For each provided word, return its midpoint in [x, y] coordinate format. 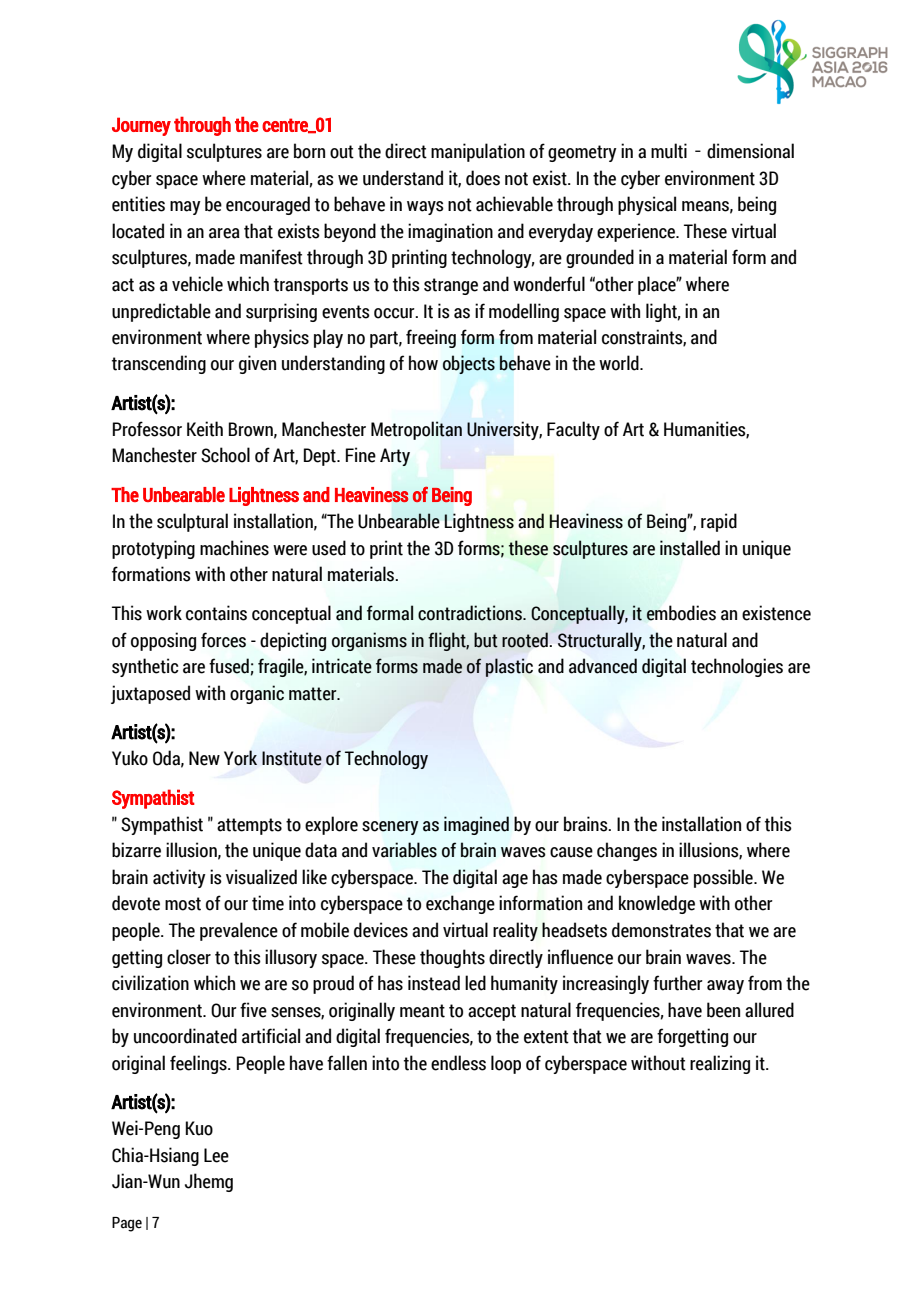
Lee [216, 1155]
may [185, 208]
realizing [720, 1064]
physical [647, 205]
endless [458, 1063]
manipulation [478, 152]
